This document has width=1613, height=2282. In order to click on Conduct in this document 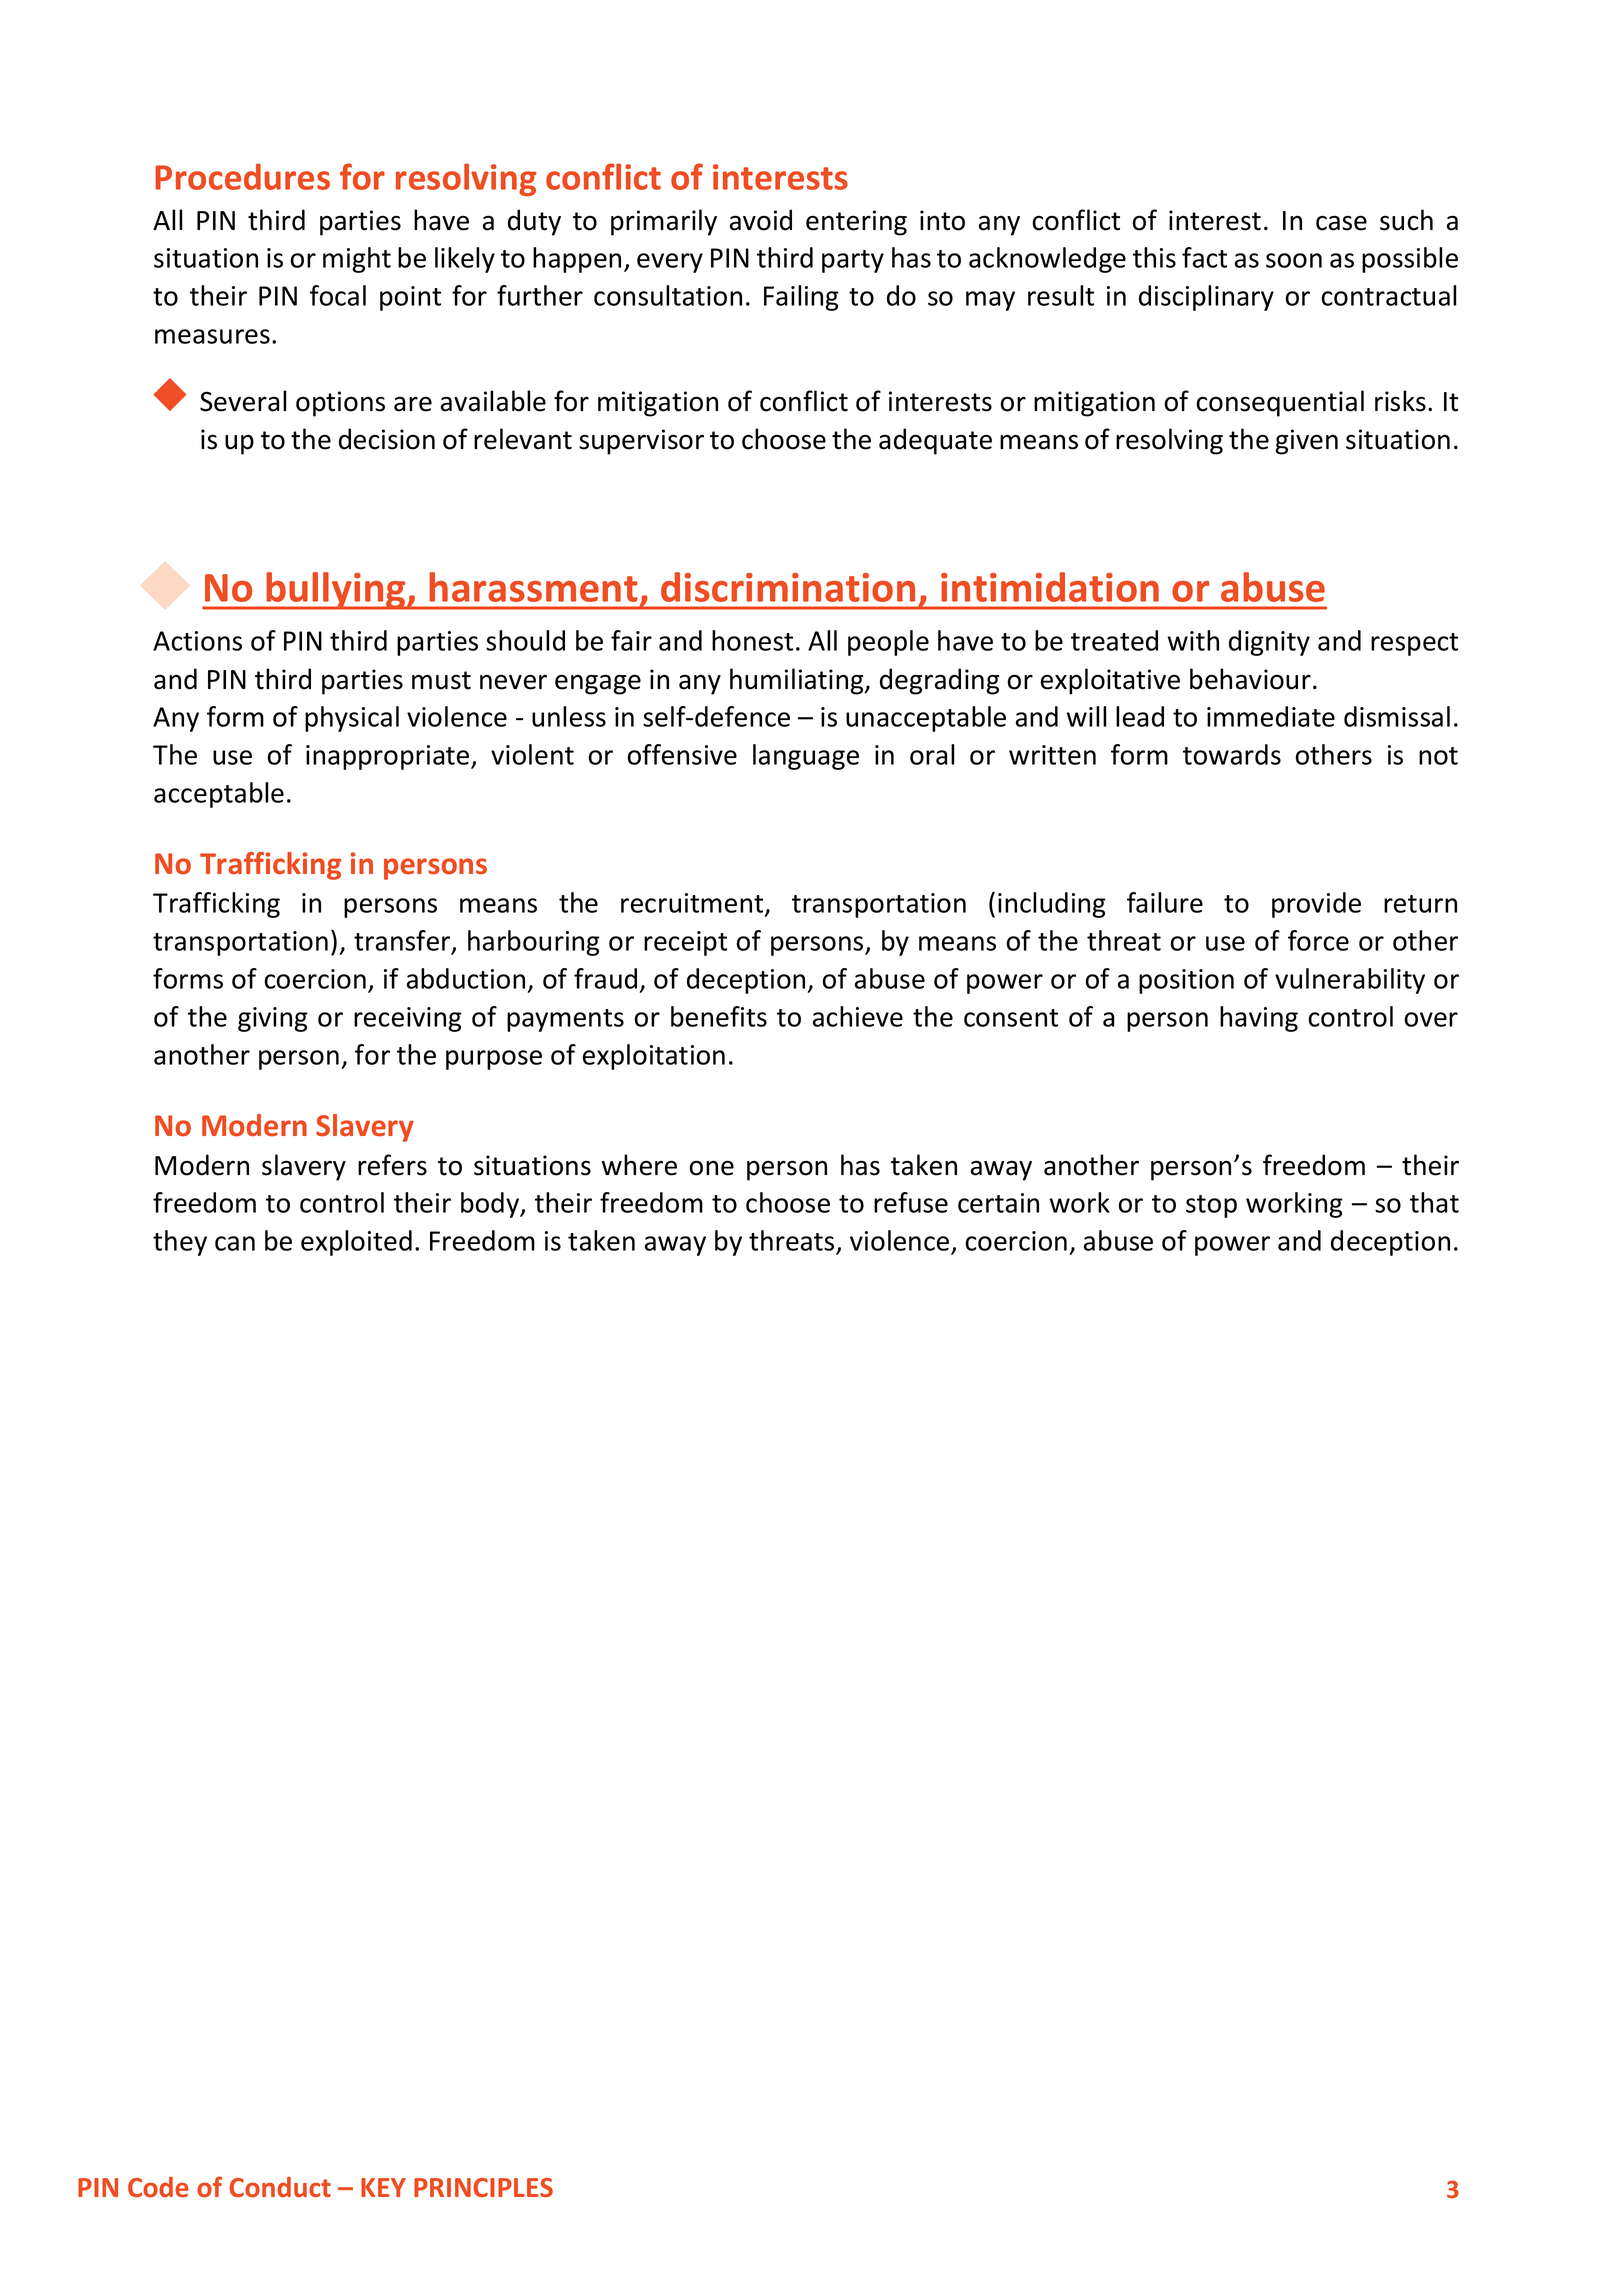, I will do `click(280, 2187)`.
